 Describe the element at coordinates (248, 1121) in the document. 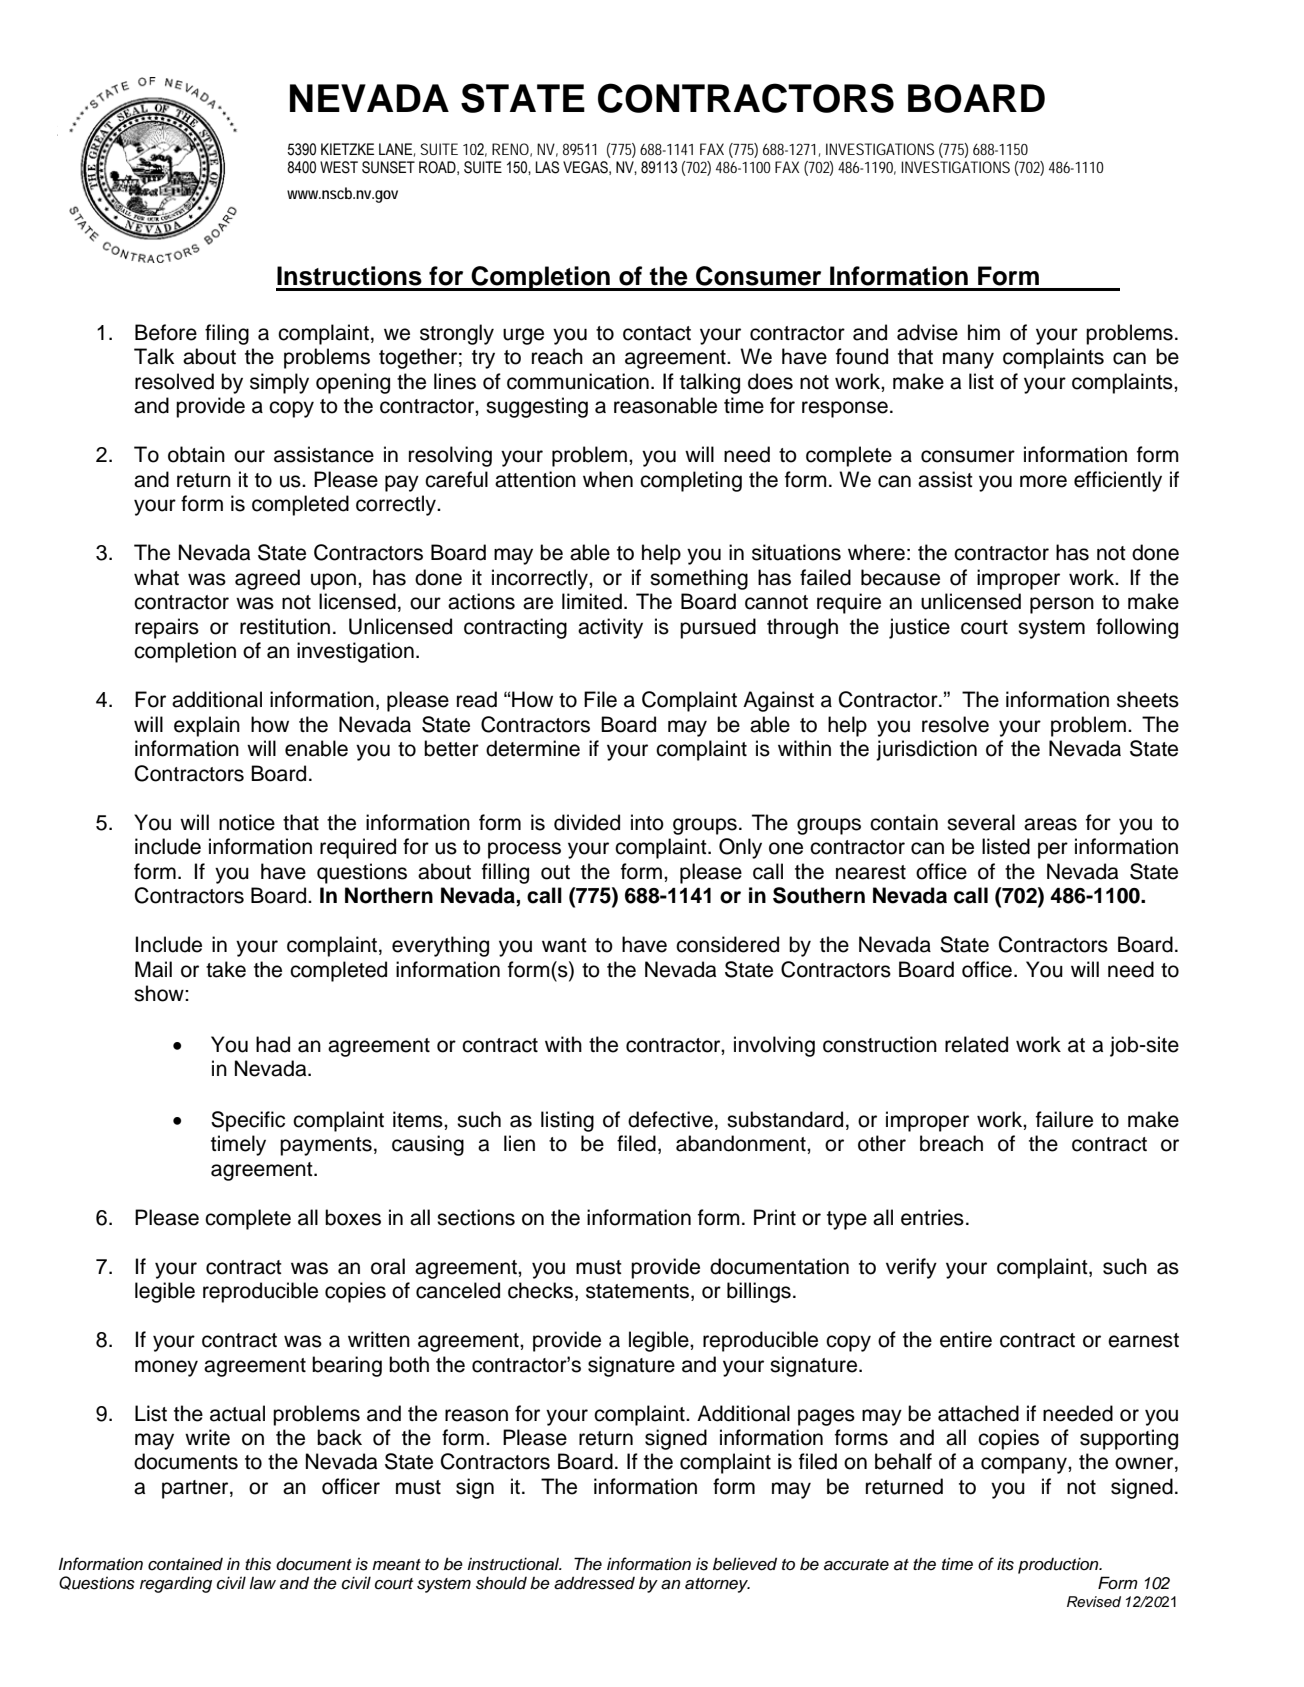

I see `Specific` at that location.
